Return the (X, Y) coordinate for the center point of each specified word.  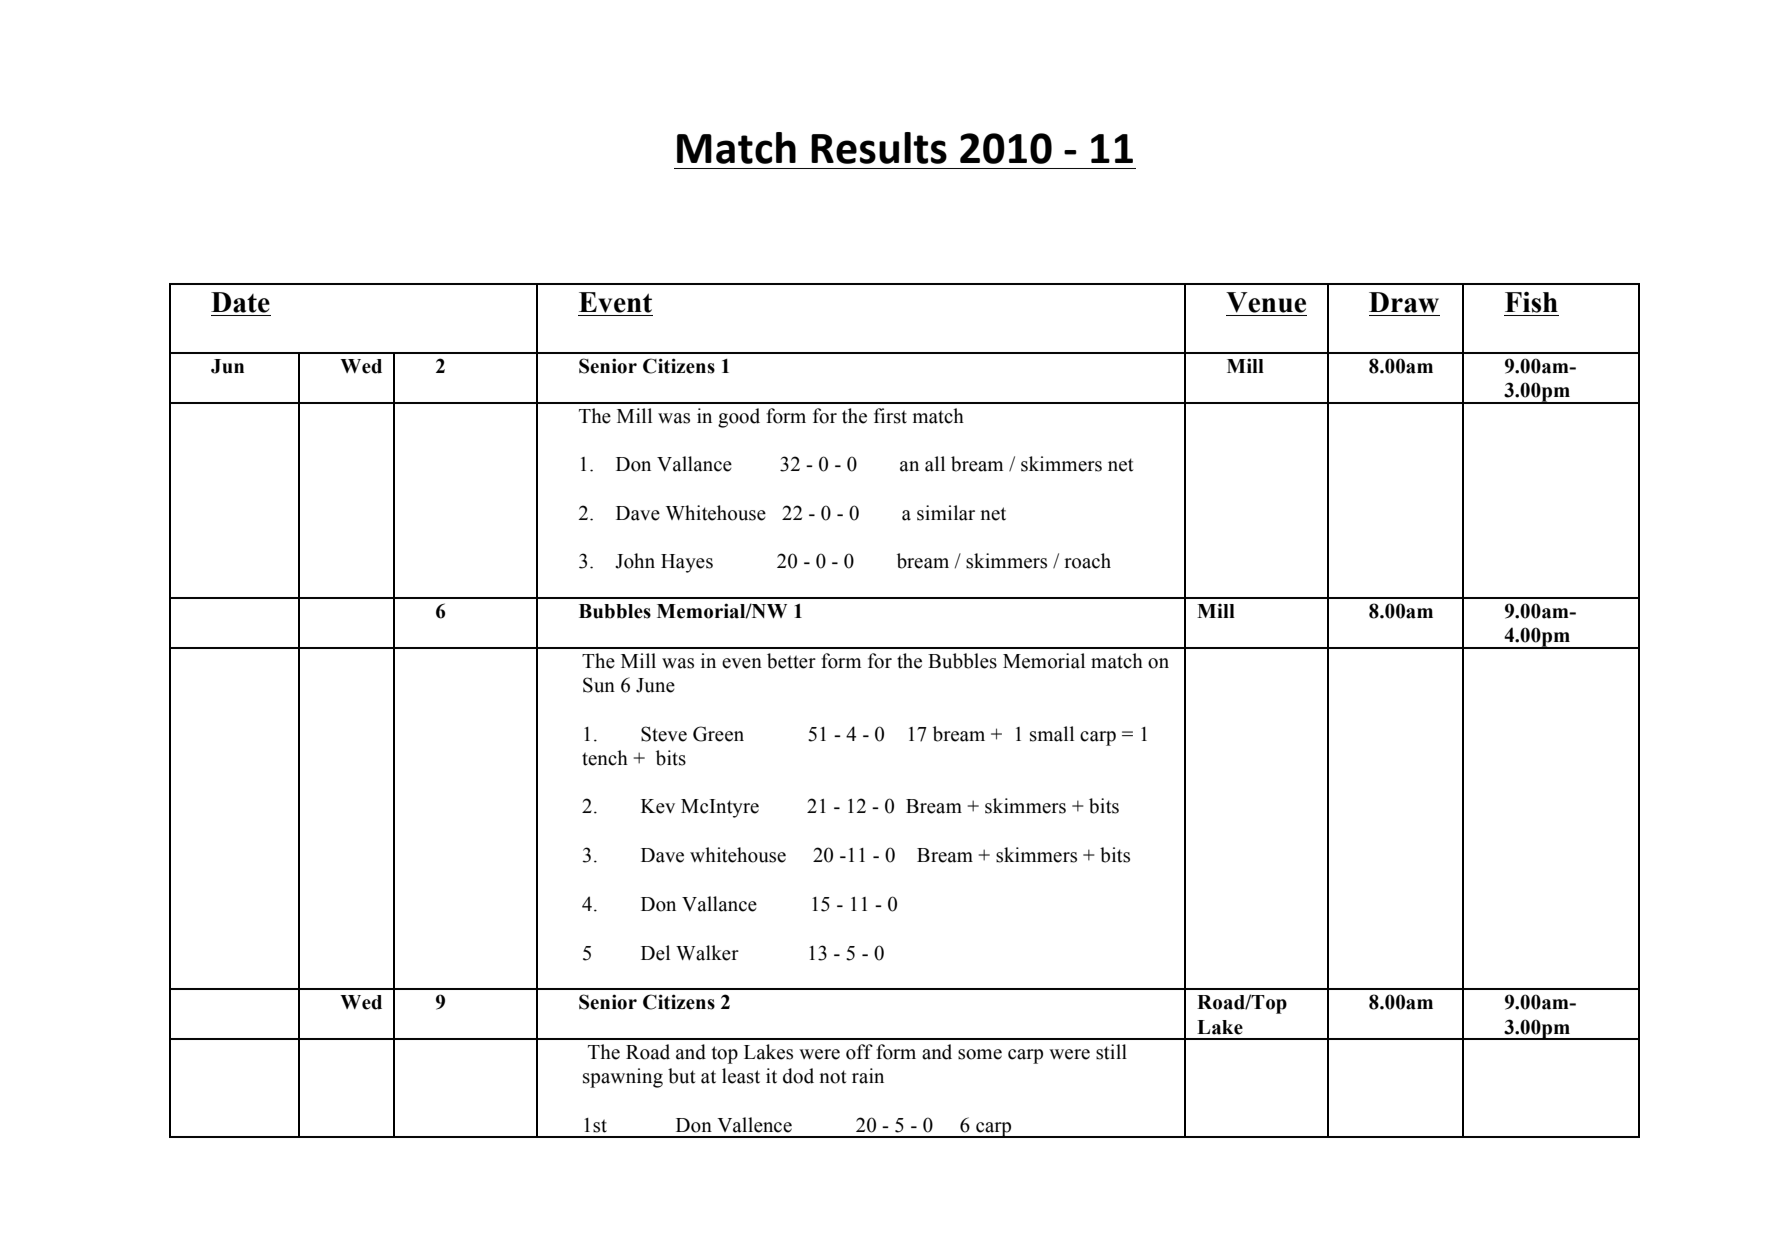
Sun (599, 685)
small (1052, 734)
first (890, 416)
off (859, 1052)
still (1111, 1052)
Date (240, 302)
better (791, 661)
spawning (623, 1078)
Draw (1404, 302)
